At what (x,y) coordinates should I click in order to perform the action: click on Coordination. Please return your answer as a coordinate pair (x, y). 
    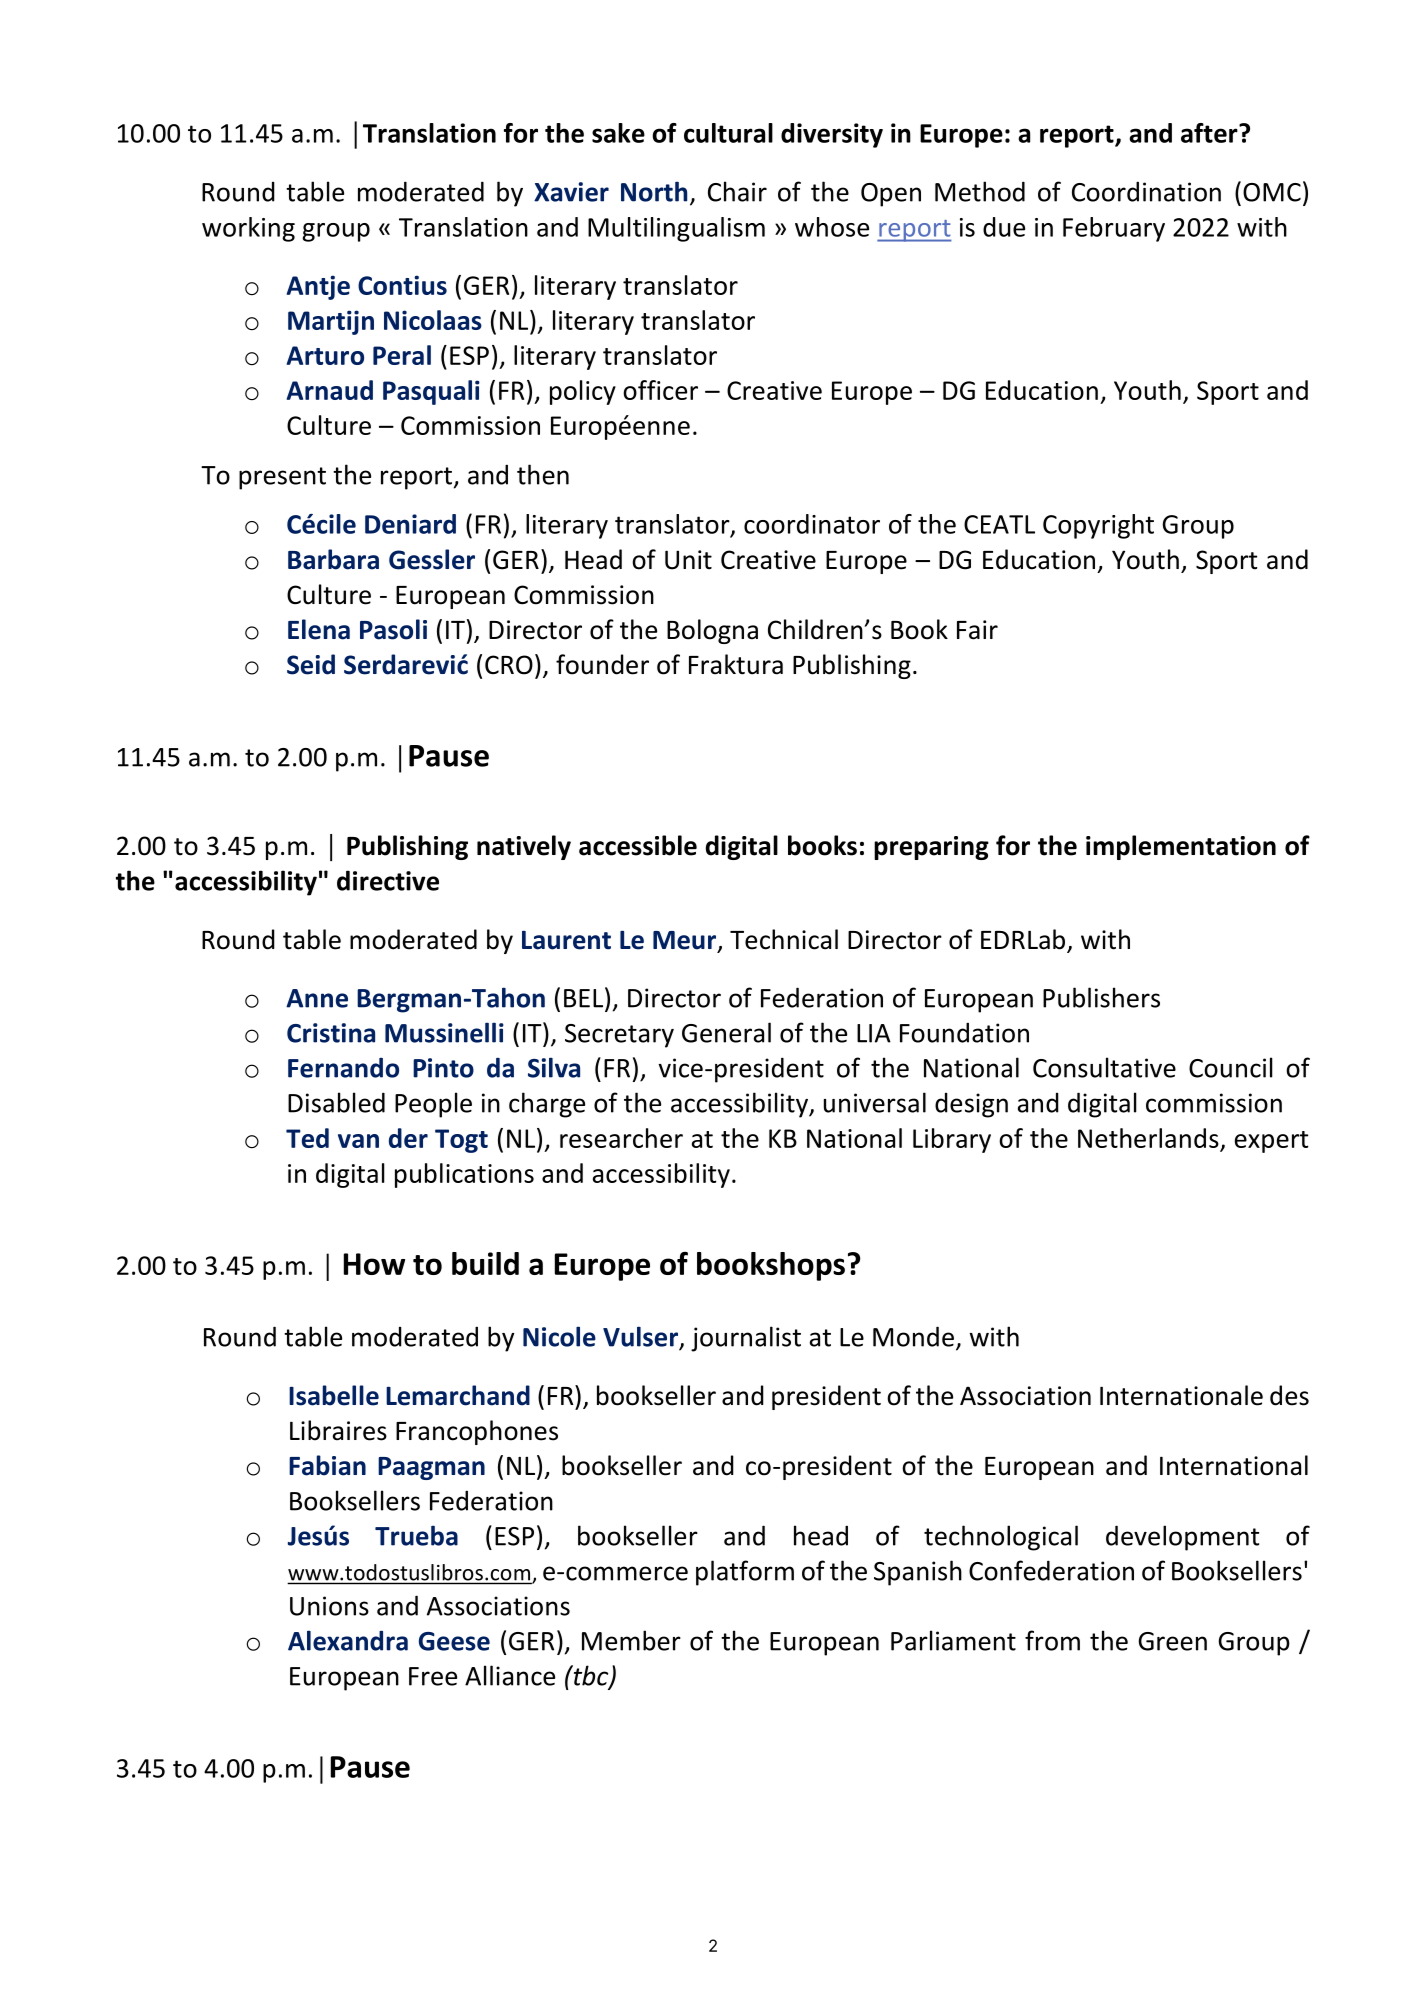
    Looking at the image, I should click on (1146, 191).
